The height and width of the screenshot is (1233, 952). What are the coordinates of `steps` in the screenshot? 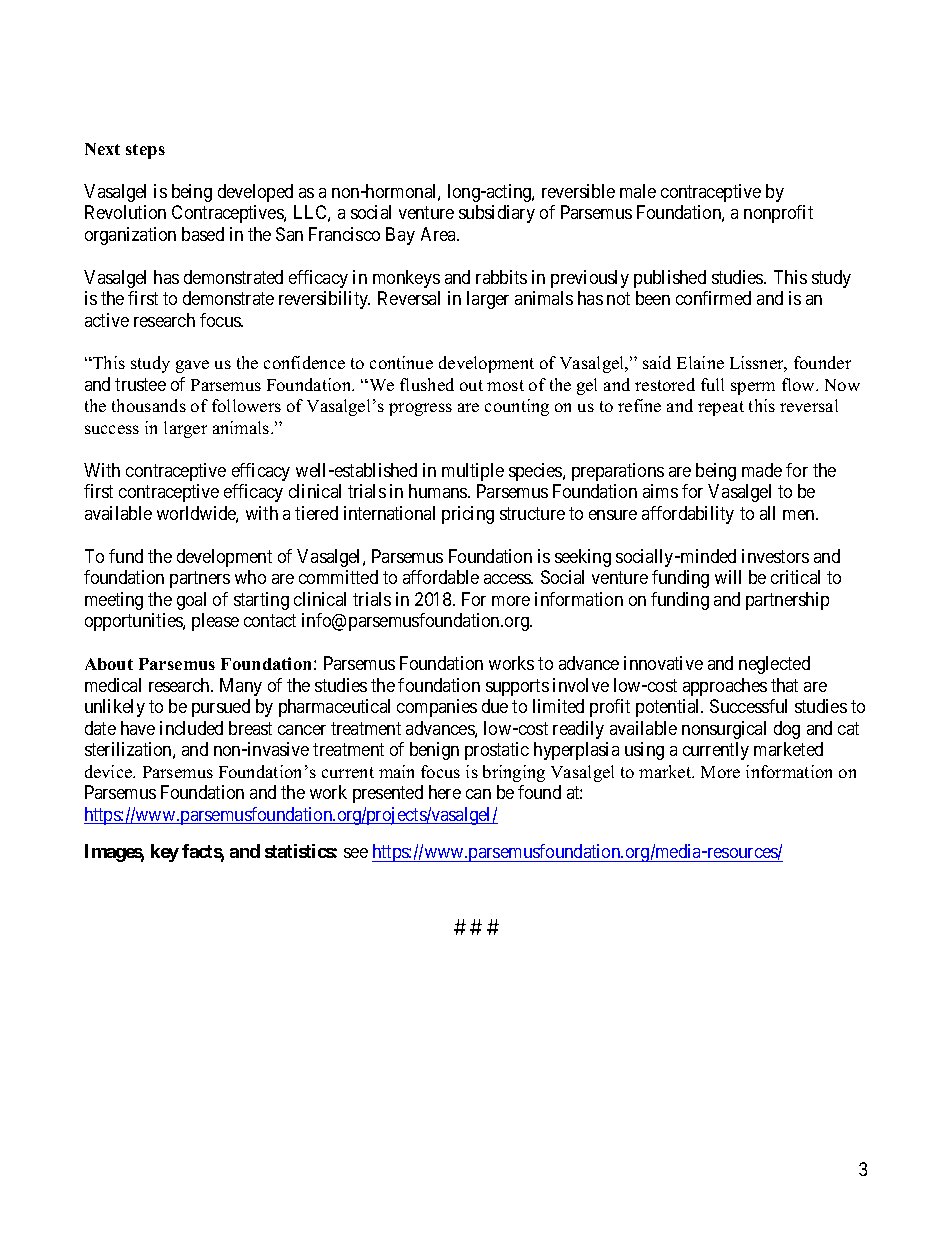 It's located at (145, 151).
